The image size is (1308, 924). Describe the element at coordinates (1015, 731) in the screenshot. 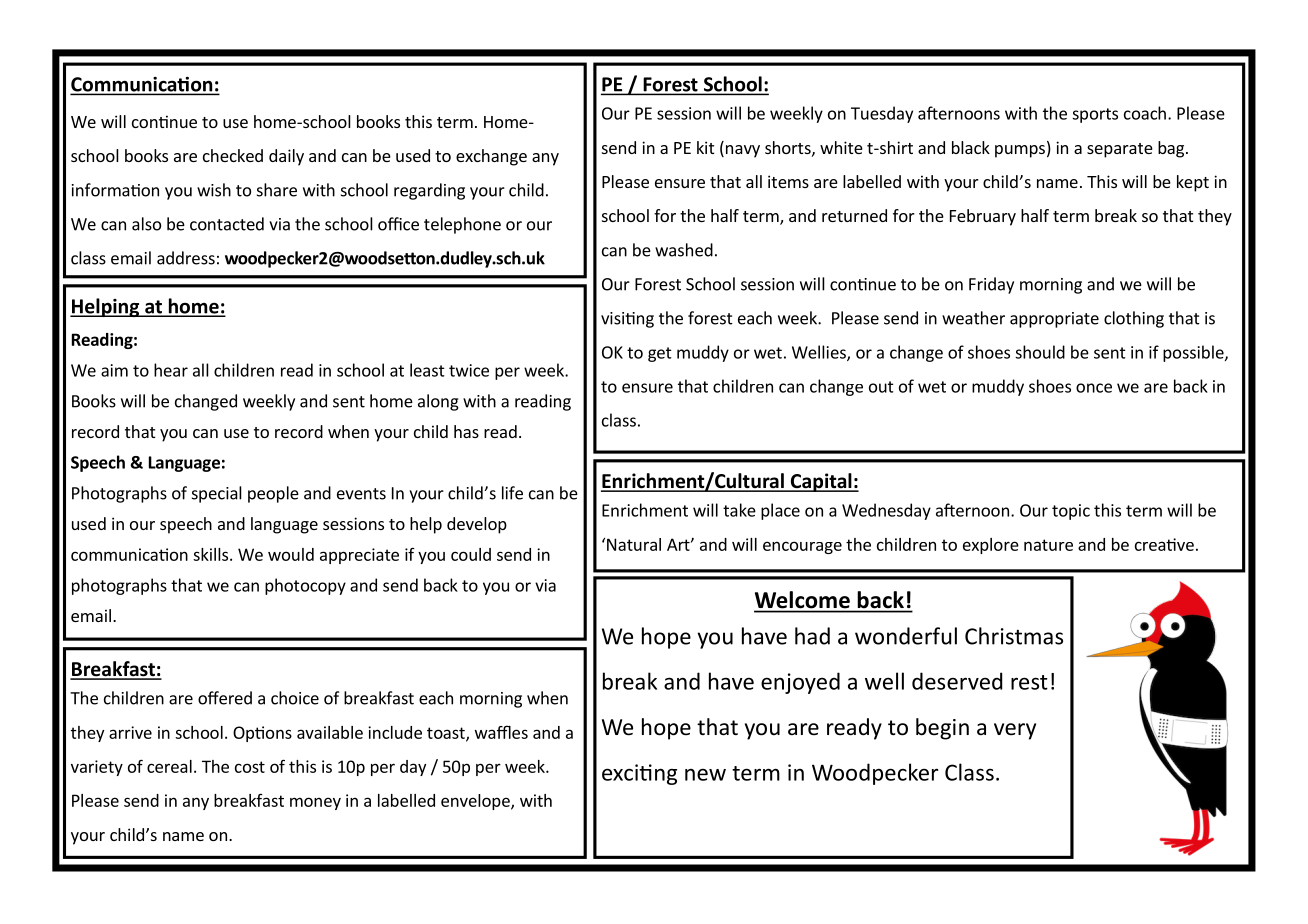

I see `very` at that location.
